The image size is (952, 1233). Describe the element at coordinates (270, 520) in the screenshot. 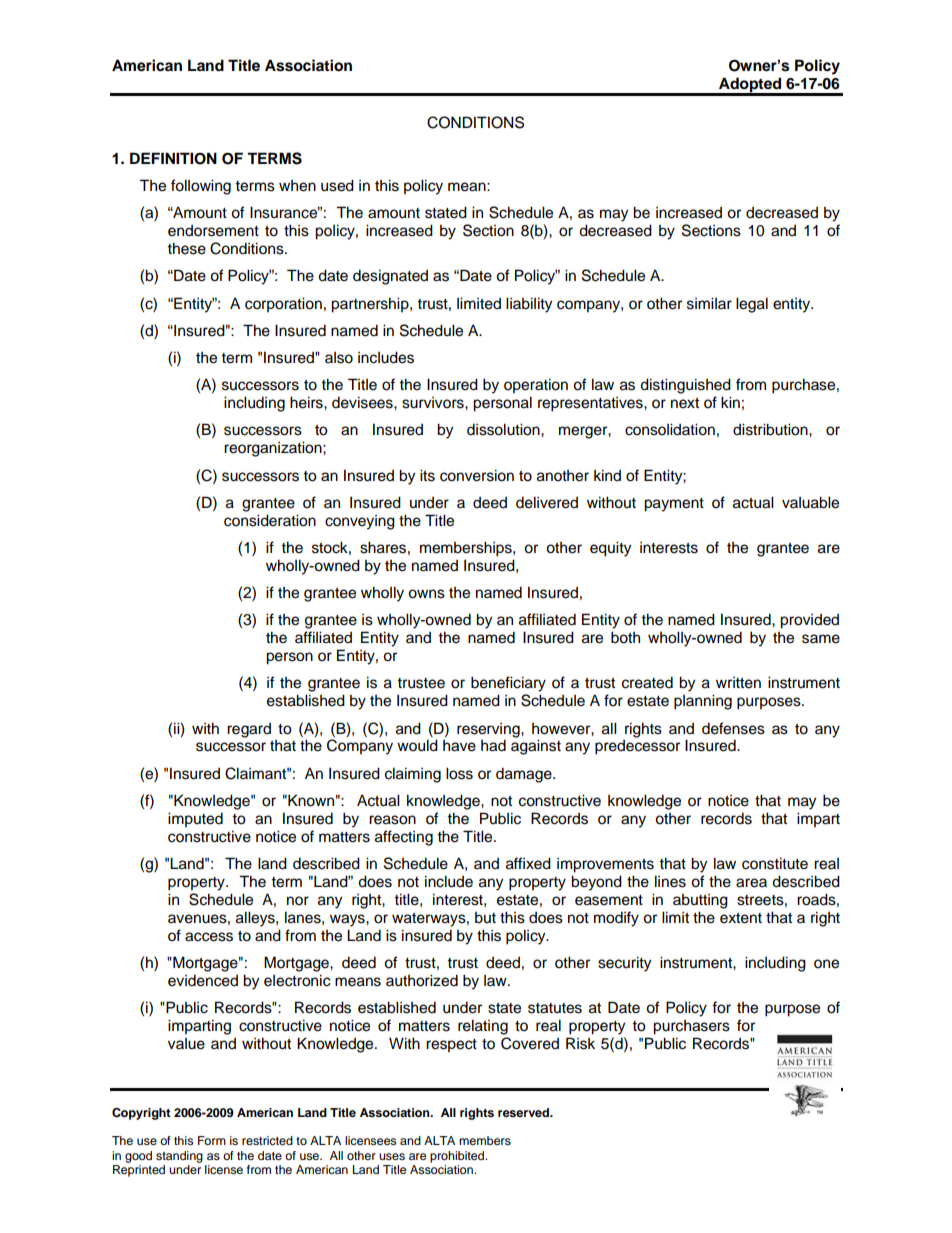

I see `consideration` at that location.
